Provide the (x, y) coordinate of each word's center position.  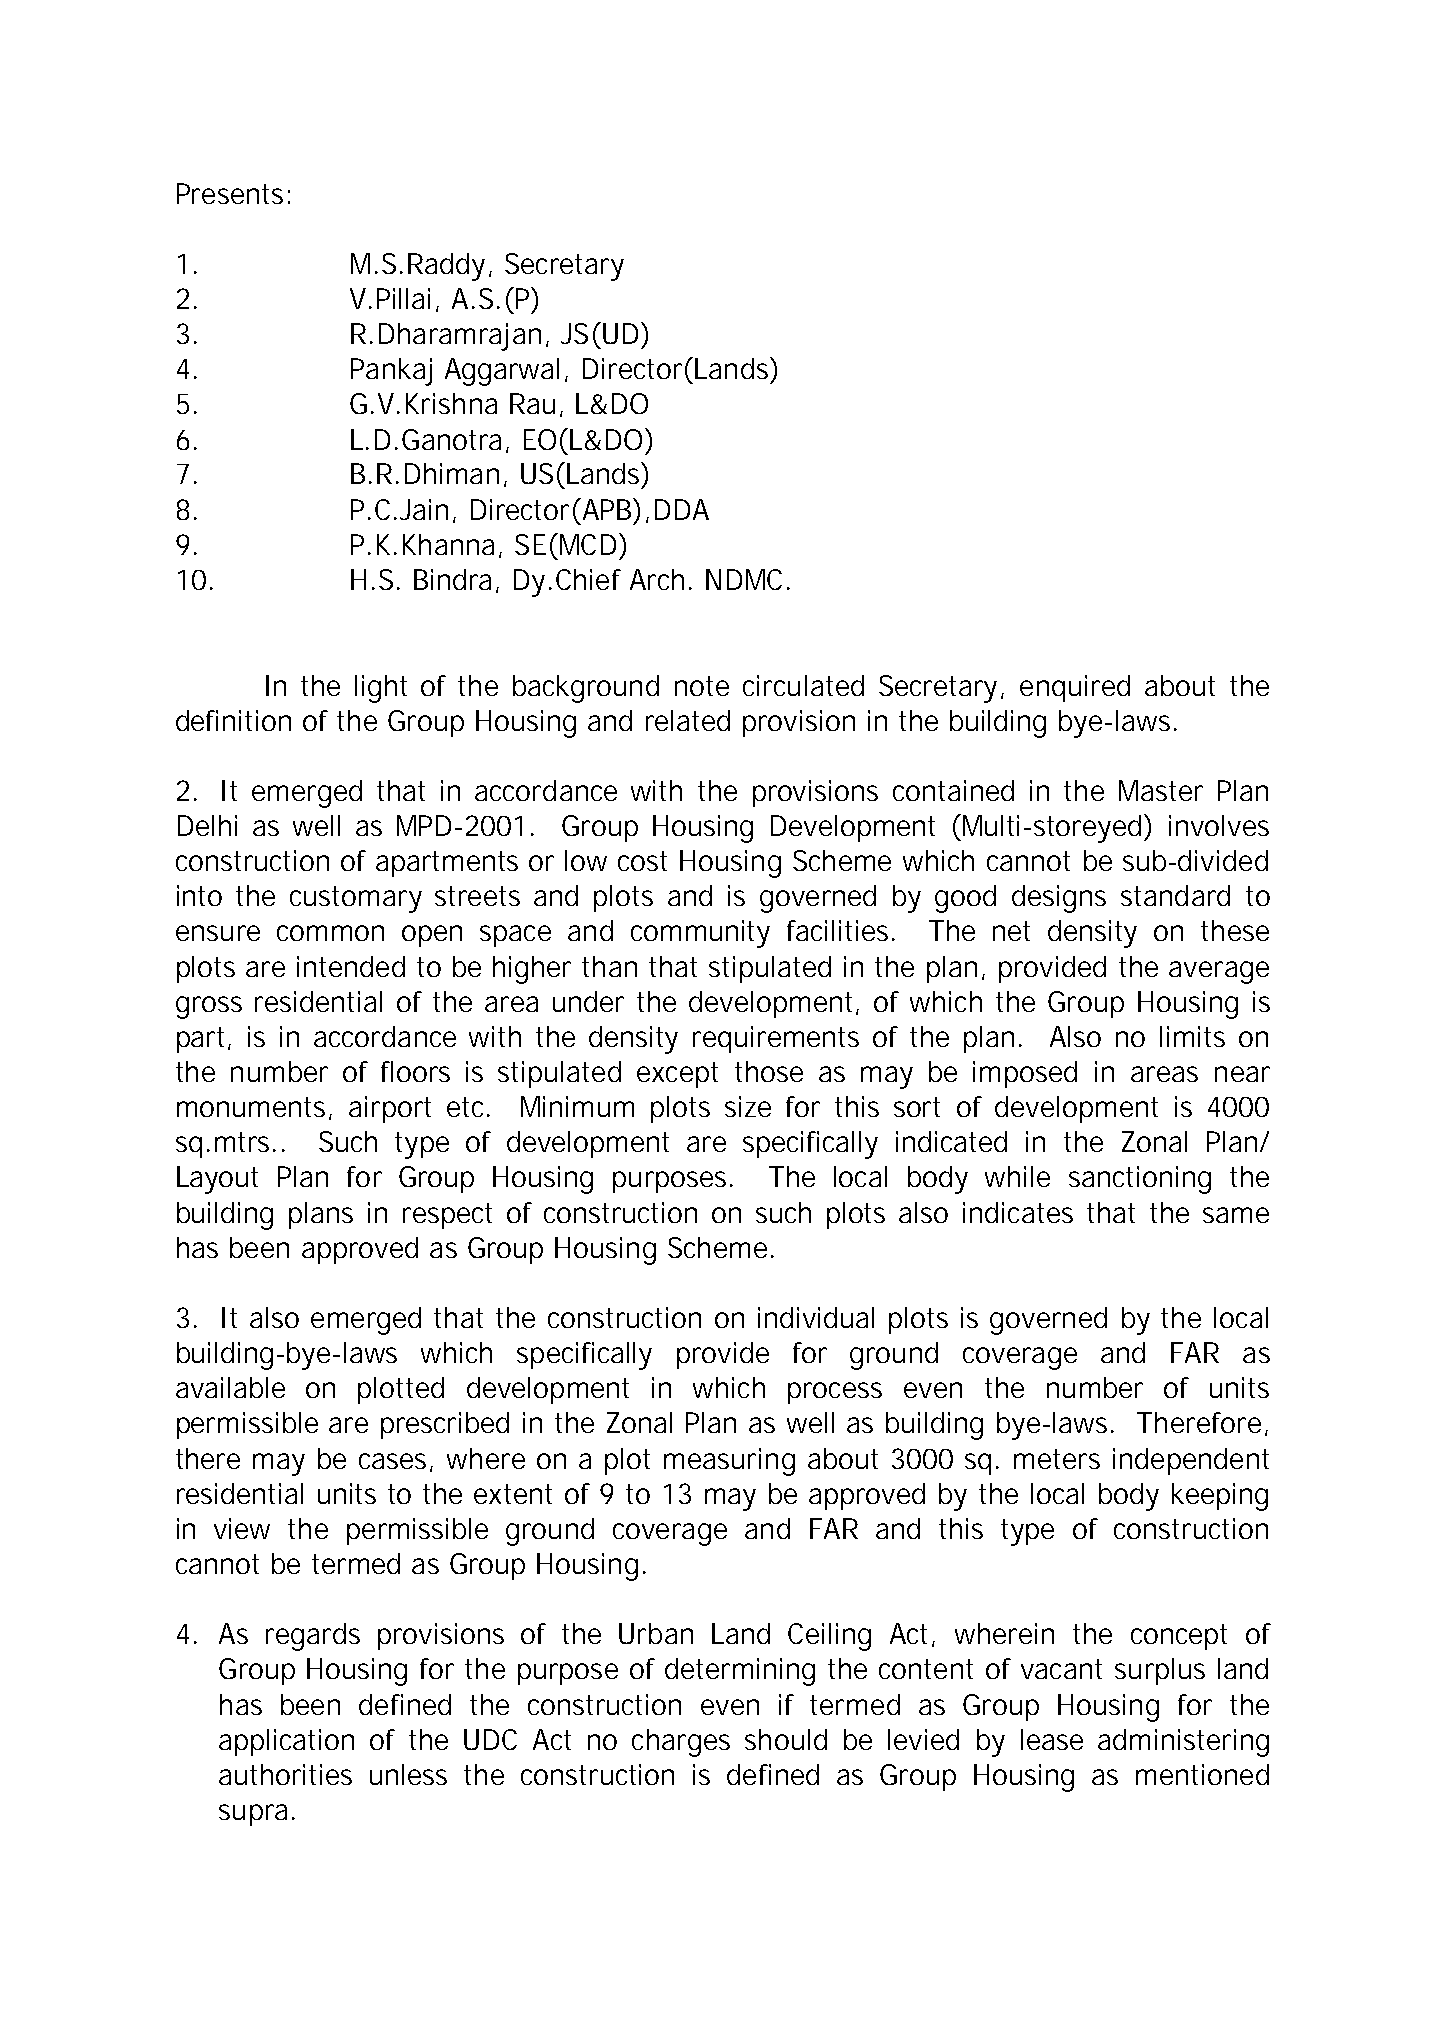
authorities (285, 1774)
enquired (1075, 688)
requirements (776, 1039)
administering (1183, 1743)
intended (351, 966)
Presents (230, 193)
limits (1192, 1036)
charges (681, 1743)
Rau (532, 403)
